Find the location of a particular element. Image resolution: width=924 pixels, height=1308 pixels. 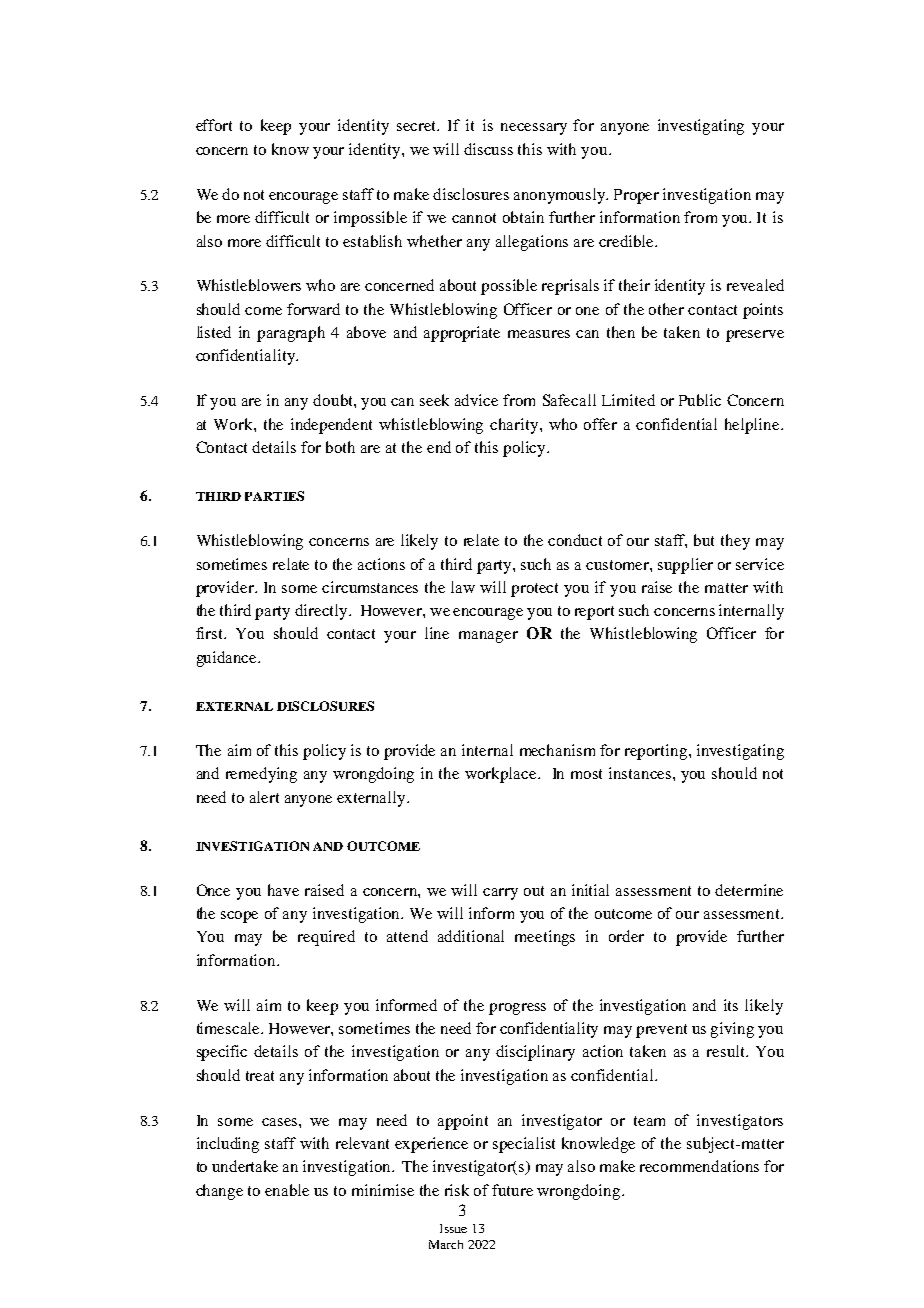

guidance is located at coordinates (228, 659).
